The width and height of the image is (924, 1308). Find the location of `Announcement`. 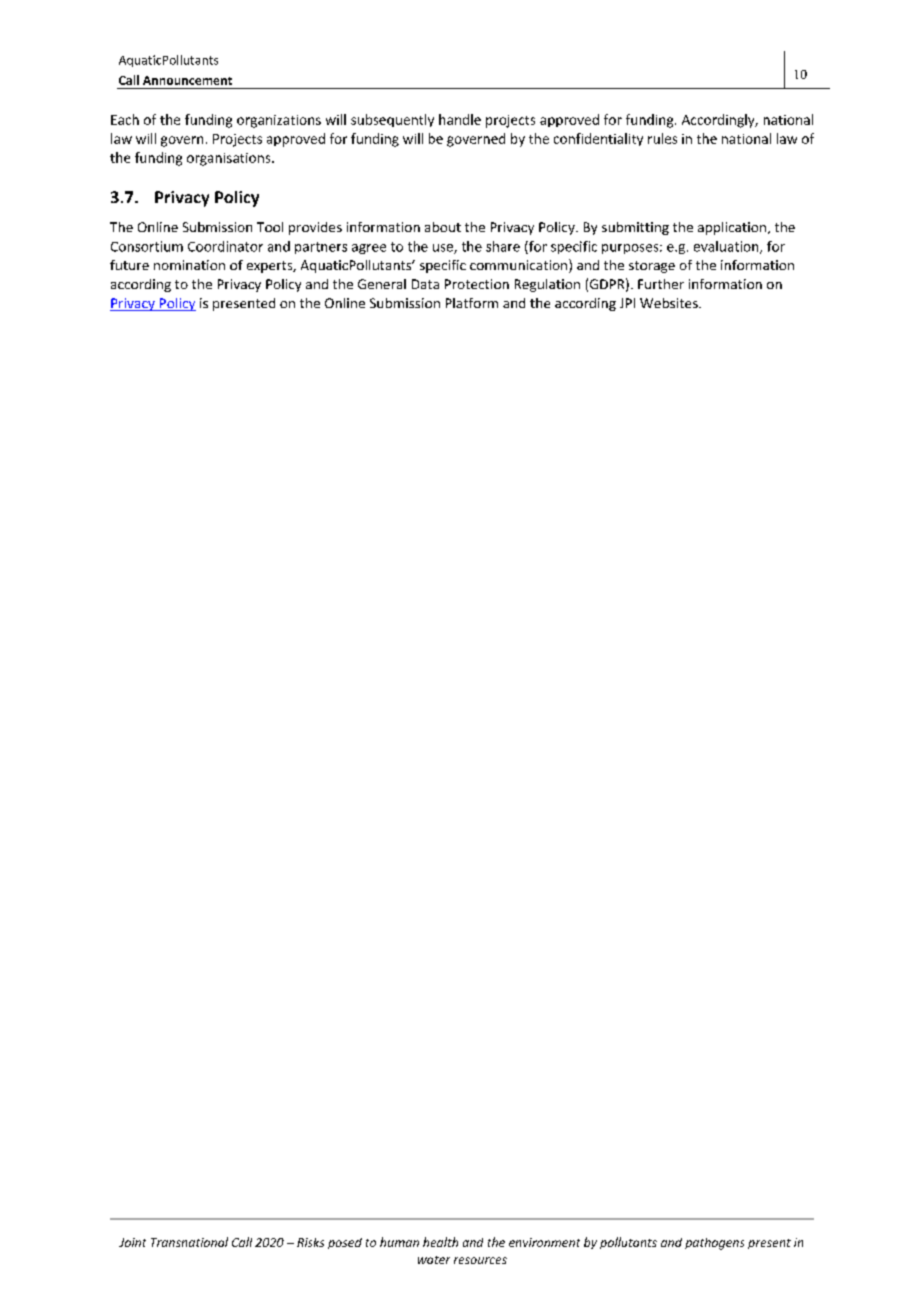

Announcement is located at coordinates (187, 80).
